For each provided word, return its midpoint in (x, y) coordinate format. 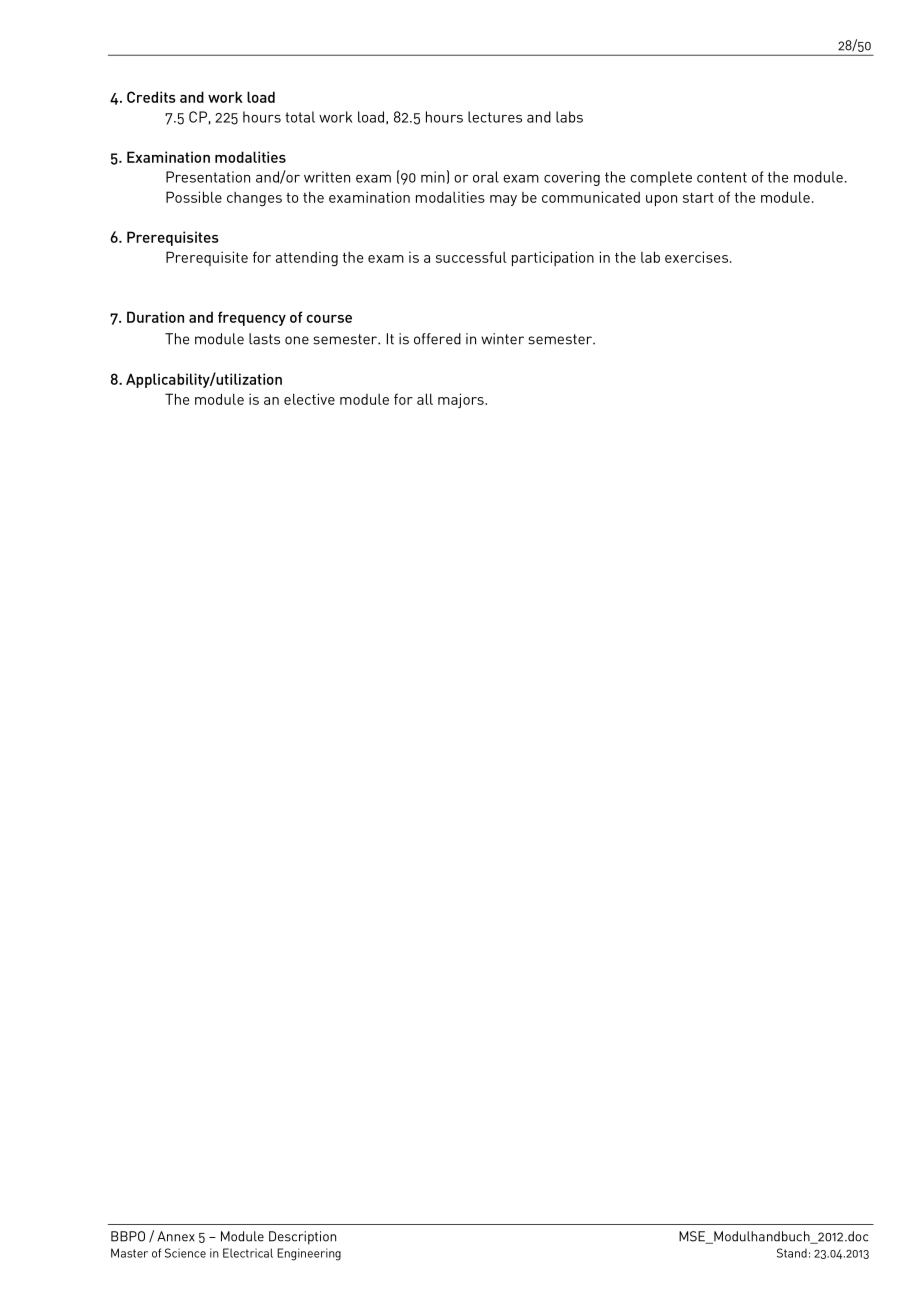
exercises (696, 257)
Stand (792, 1253)
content (722, 177)
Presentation (208, 177)
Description (302, 1238)
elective (309, 399)
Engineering (309, 1254)
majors (462, 400)
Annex (176, 1236)
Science (185, 1253)
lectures (495, 117)
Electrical (248, 1253)
